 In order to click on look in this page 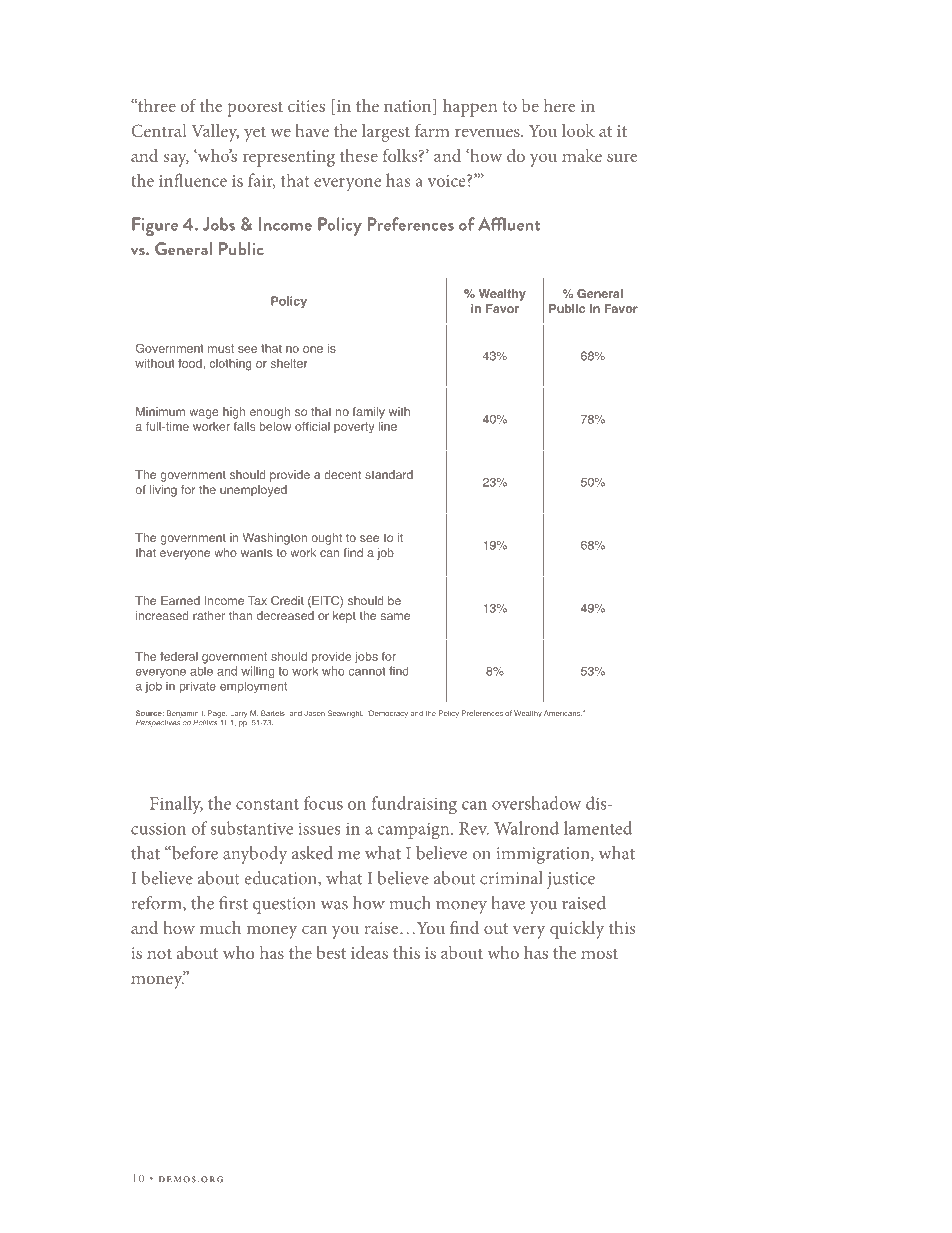, I will do `click(578, 130)`.
